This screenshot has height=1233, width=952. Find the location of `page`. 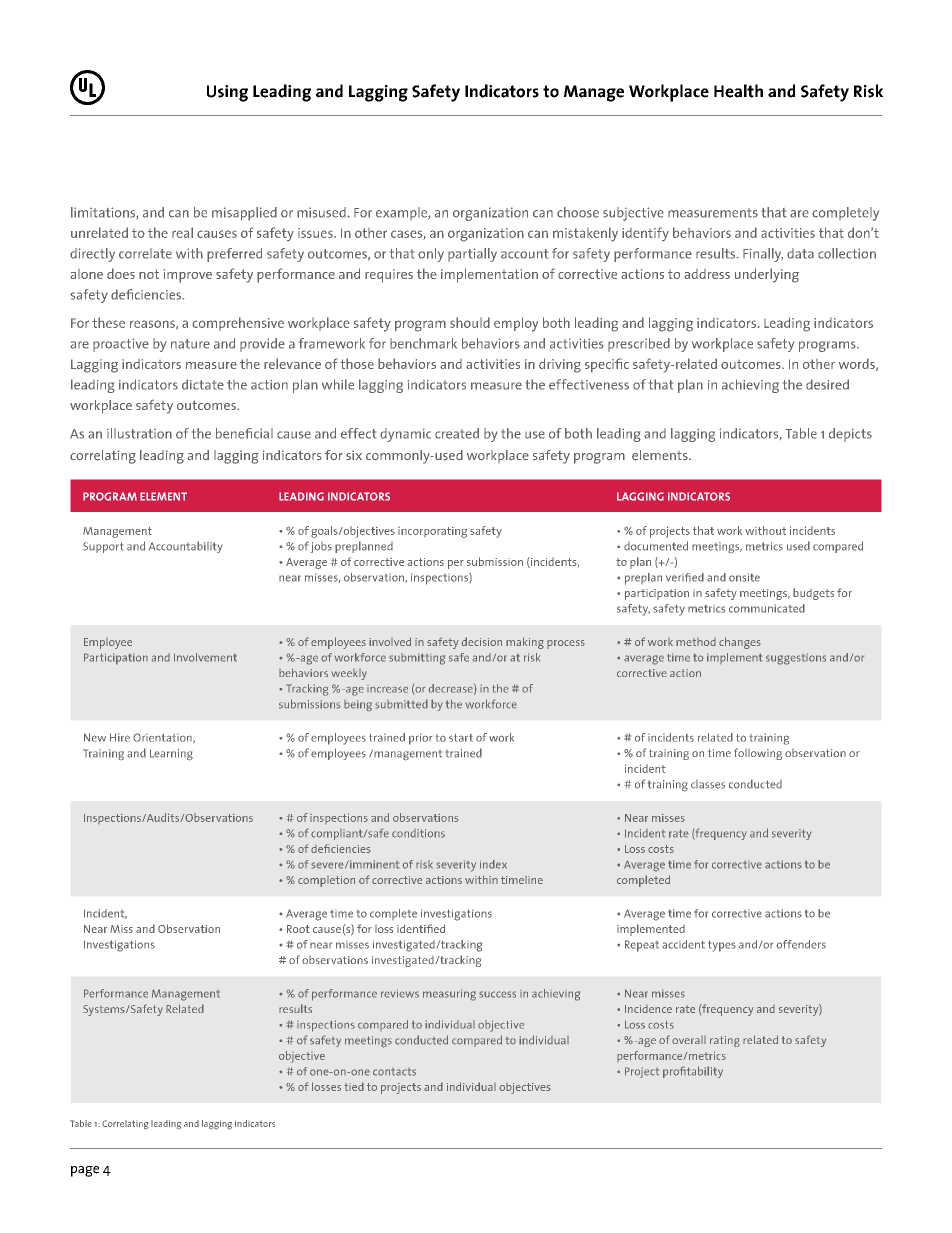

page is located at coordinates (85, 1171).
